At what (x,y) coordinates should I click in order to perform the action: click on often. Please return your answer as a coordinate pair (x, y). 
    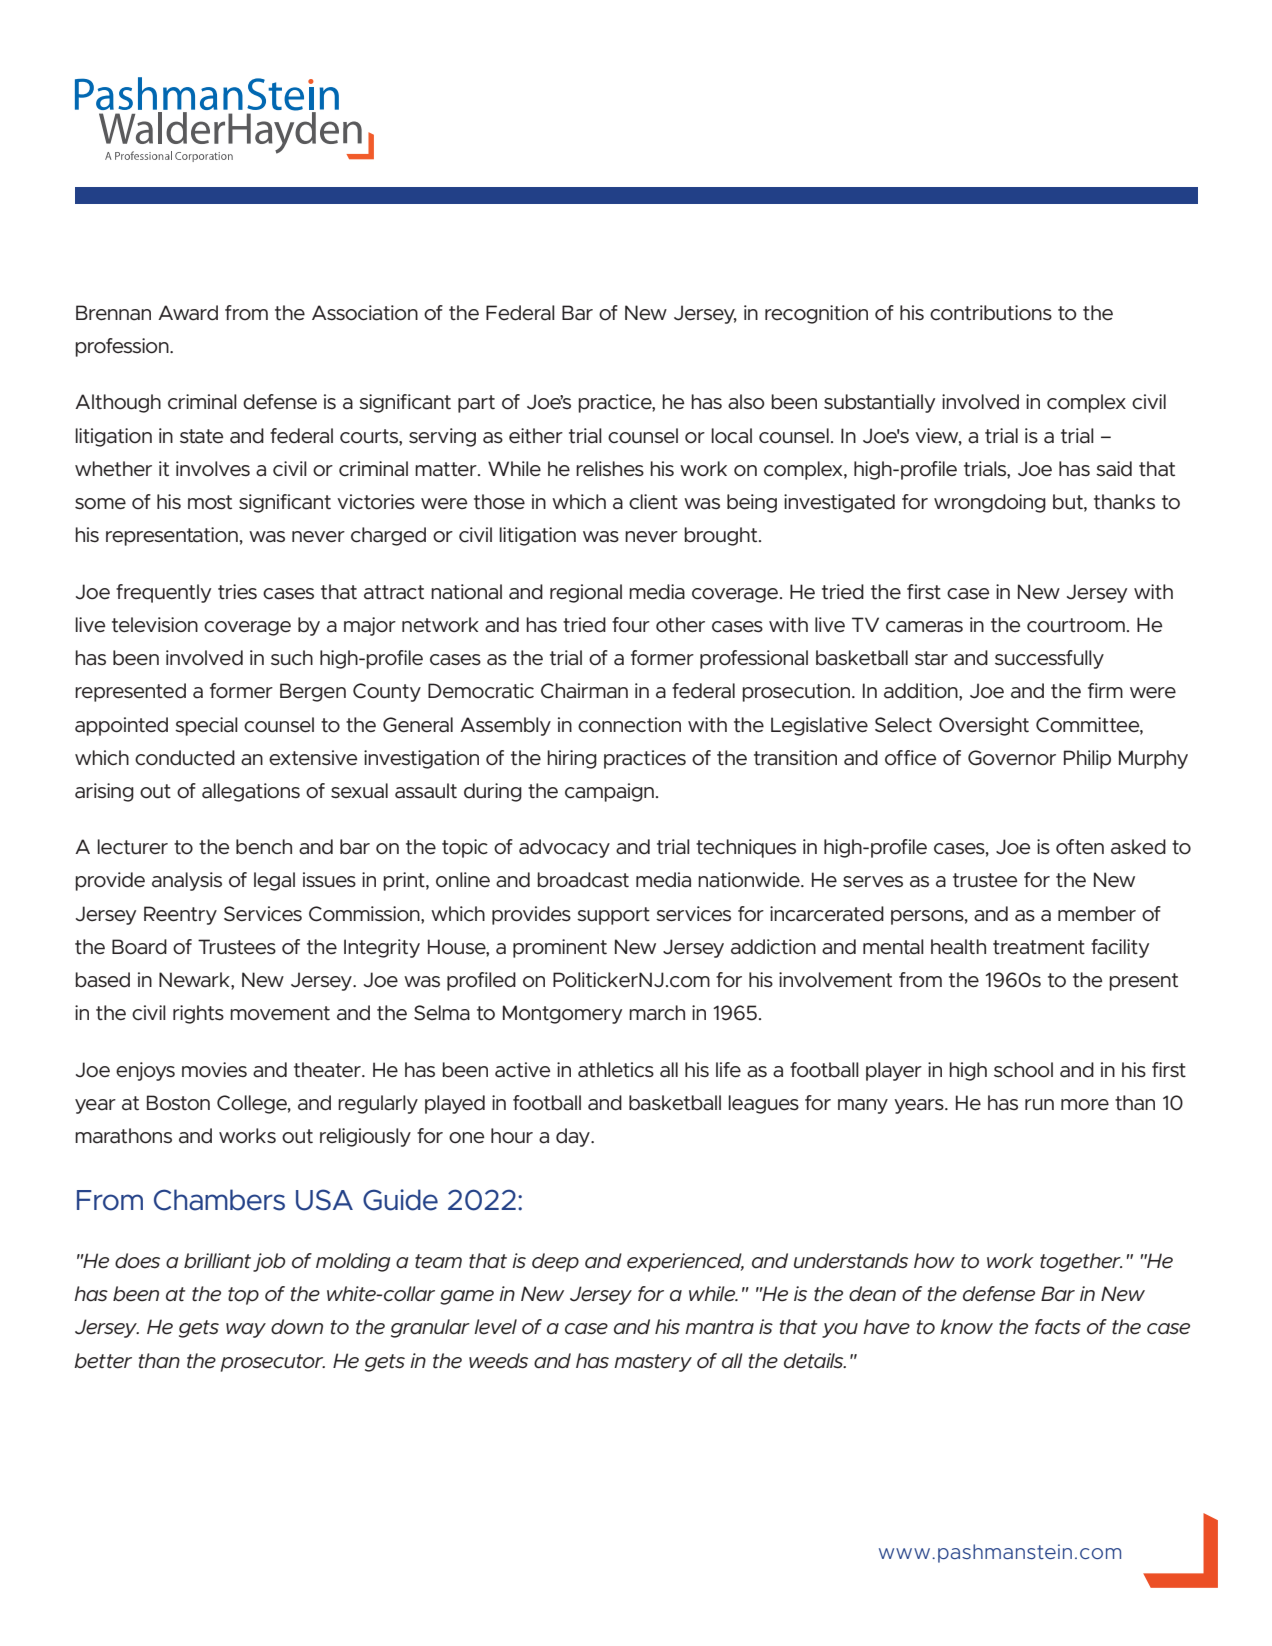
    Looking at the image, I should click on (1080, 847).
